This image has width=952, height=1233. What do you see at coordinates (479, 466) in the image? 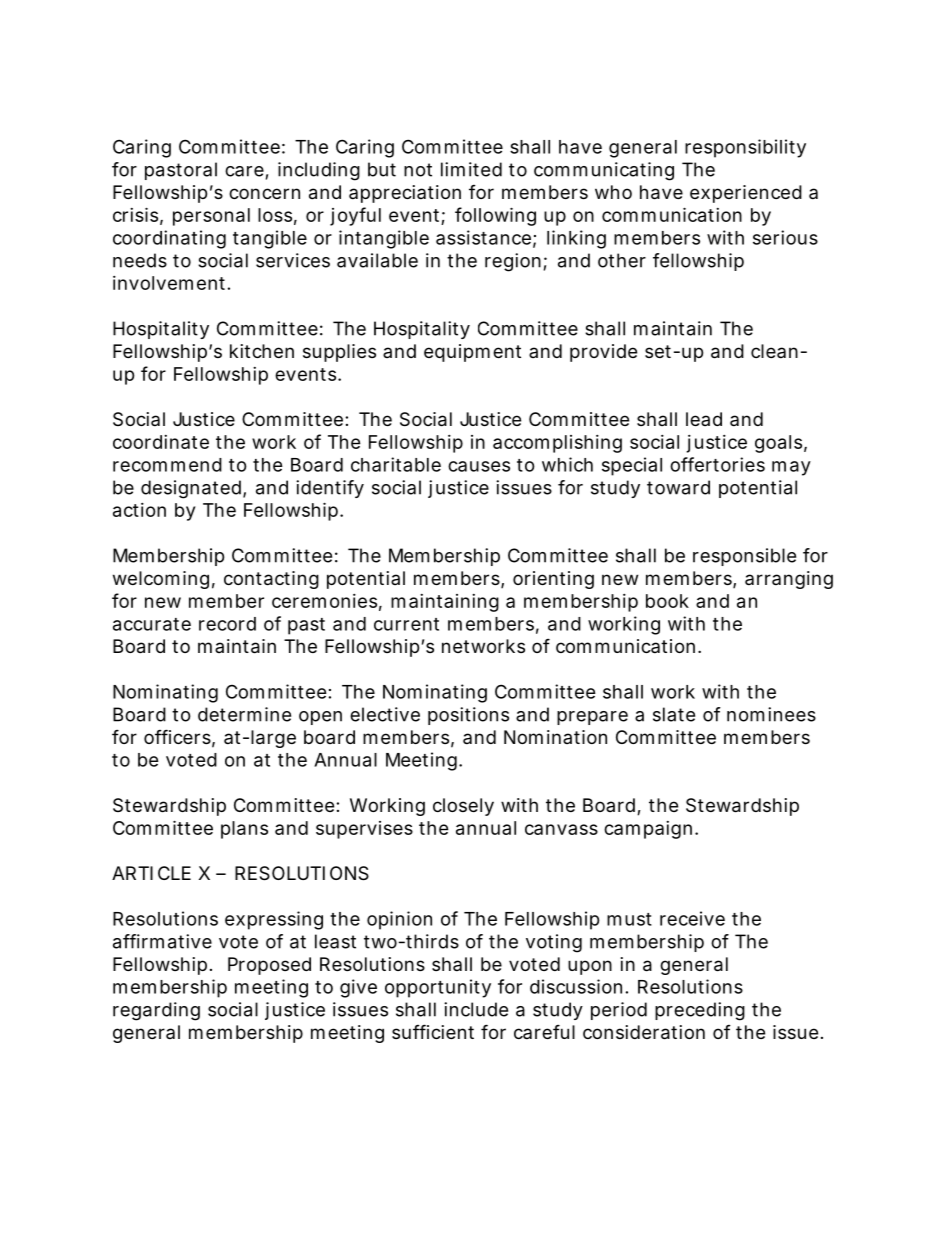
I see `causes` at bounding box center [479, 466].
